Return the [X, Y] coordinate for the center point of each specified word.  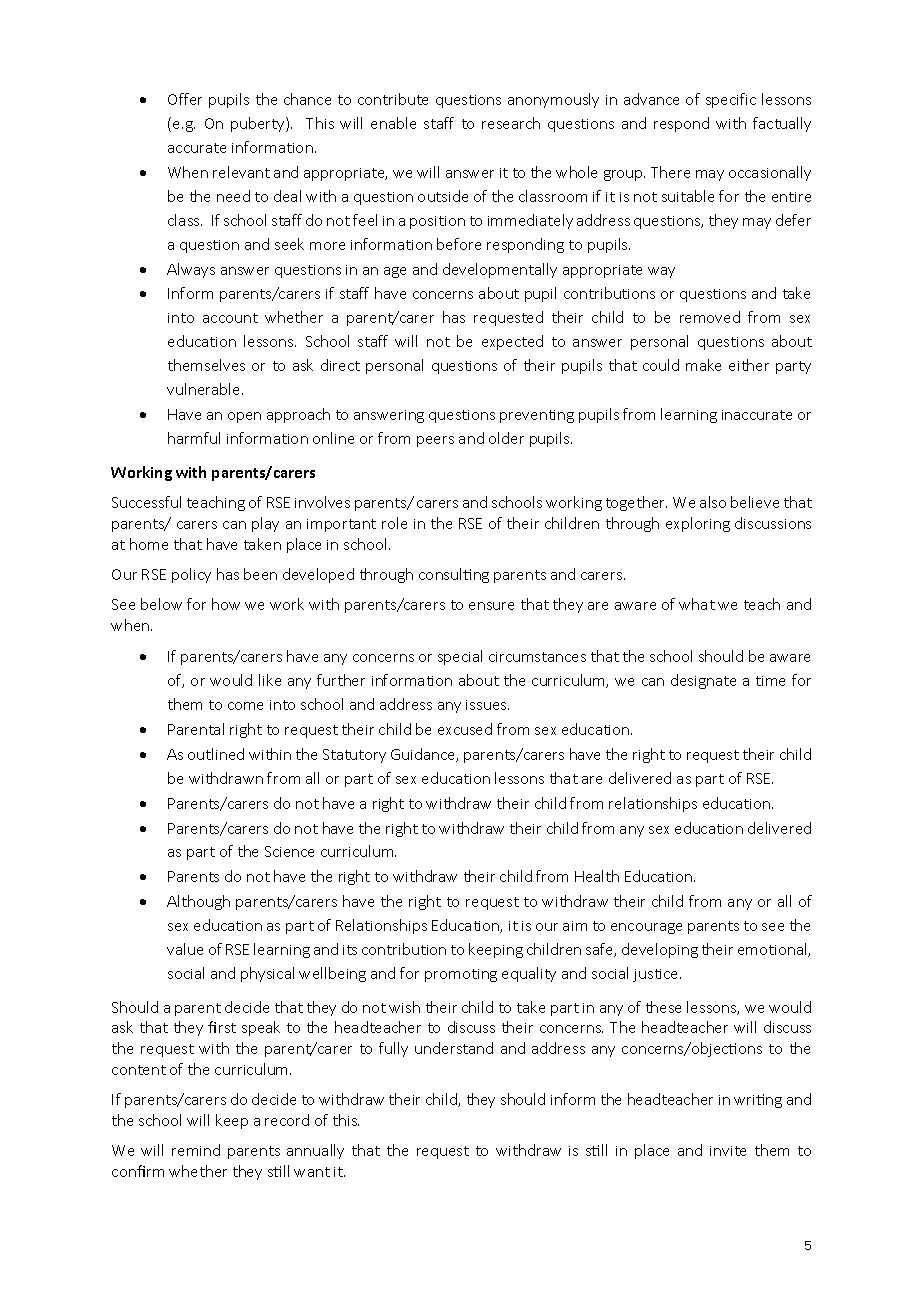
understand [454, 1048]
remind [196, 1150]
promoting [461, 975]
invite [728, 1151]
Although [198, 902]
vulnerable [205, 389]
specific [731, 100]
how [226, 604]
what [697, 604]
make [703, 365]
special [460, 657]
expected [512, 342]
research [511, 123]
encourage [646, 928]
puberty [259, 124]
